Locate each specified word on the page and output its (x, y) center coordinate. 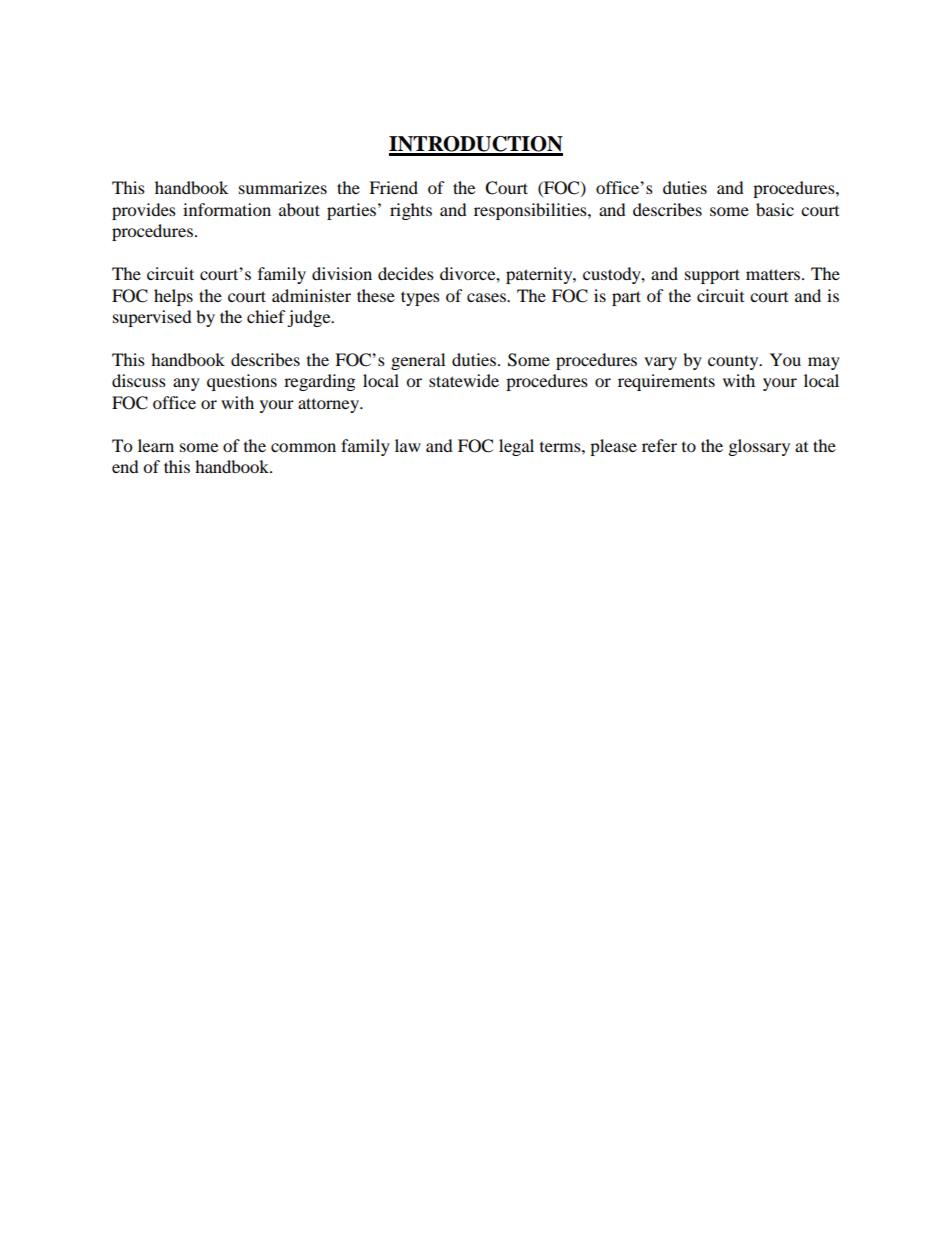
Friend (393, 187)
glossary (759, 447)
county (734, 362)
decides (406, 273)
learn (156, 445)
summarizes (283, 187)
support (712, 276)
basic (775, 209)
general (418, 361)
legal (516, 447)
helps (173, 297)
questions (242, 382)
